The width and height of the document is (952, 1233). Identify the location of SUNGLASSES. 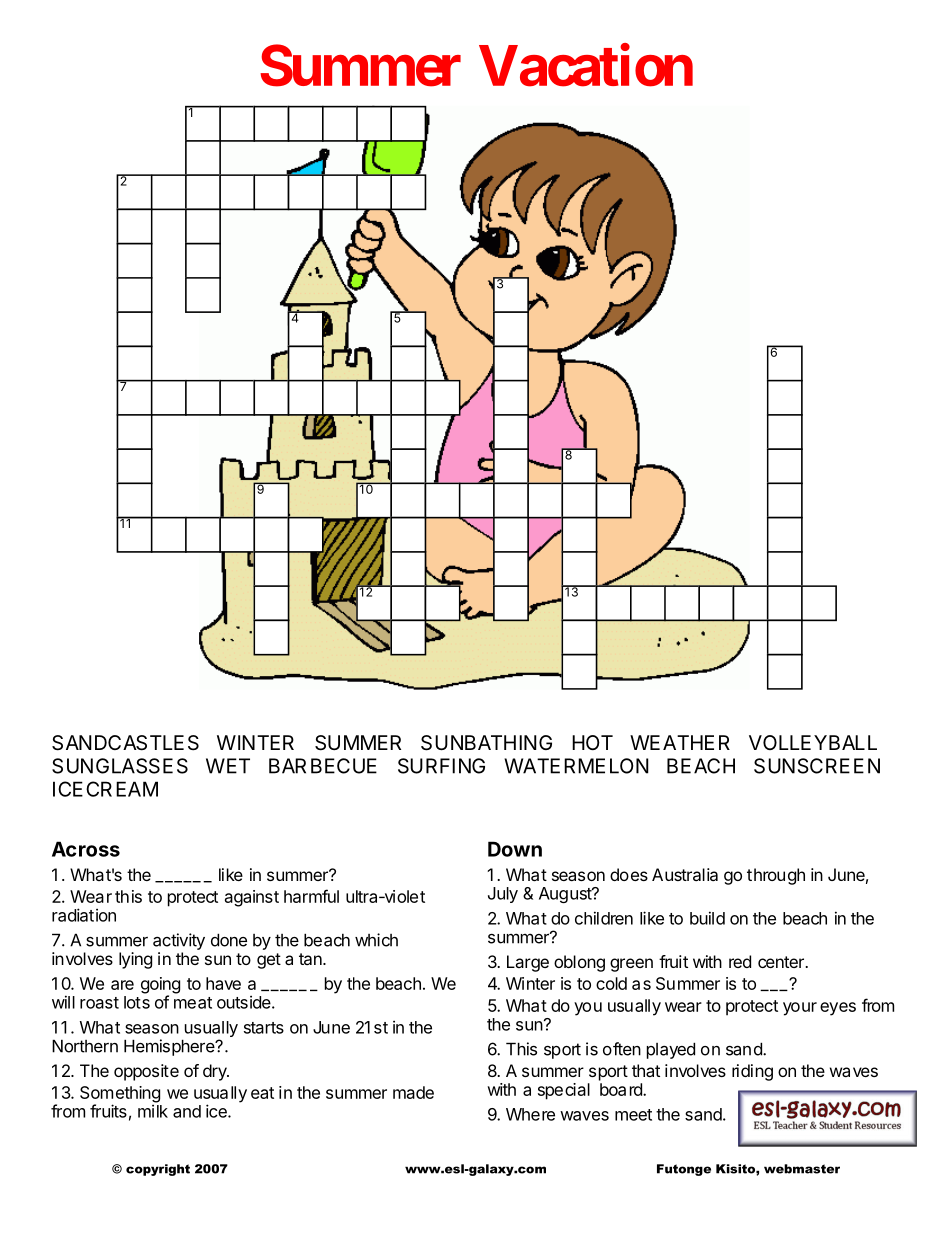
(120, 766).
